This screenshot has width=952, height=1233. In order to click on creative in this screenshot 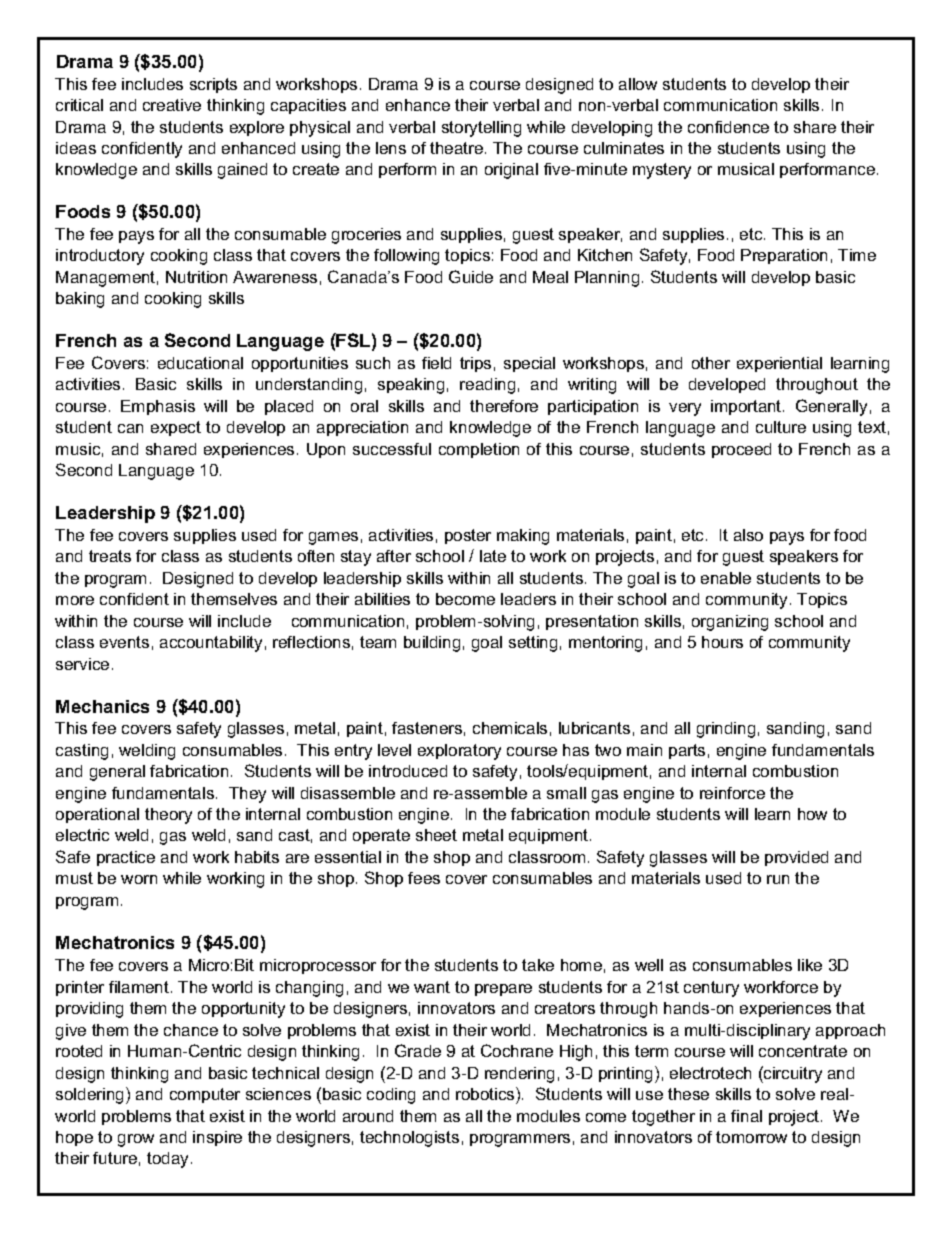, I will do `click(172, 105)`.
